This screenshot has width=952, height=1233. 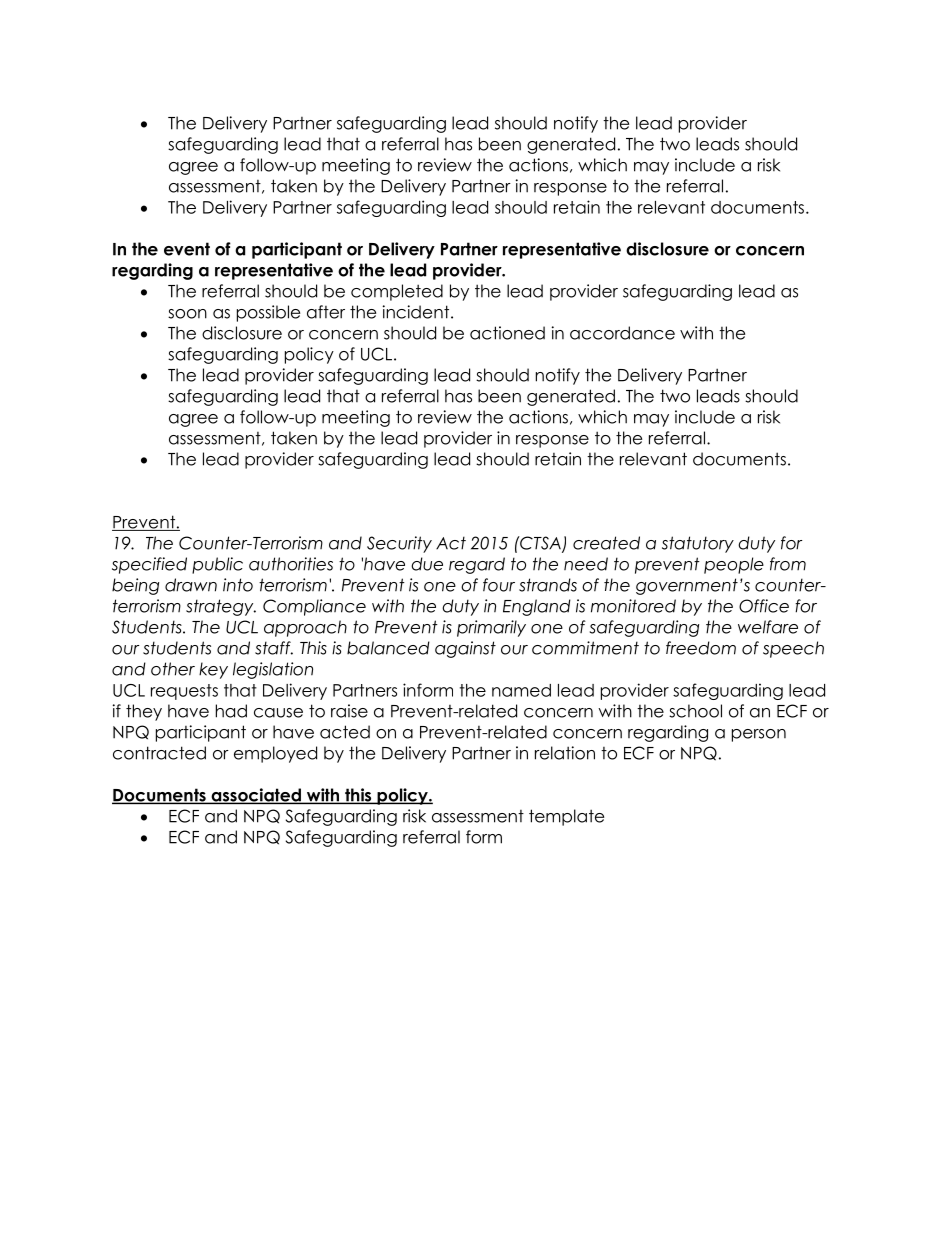 I want to click on person, so click(x=759, y=735).
